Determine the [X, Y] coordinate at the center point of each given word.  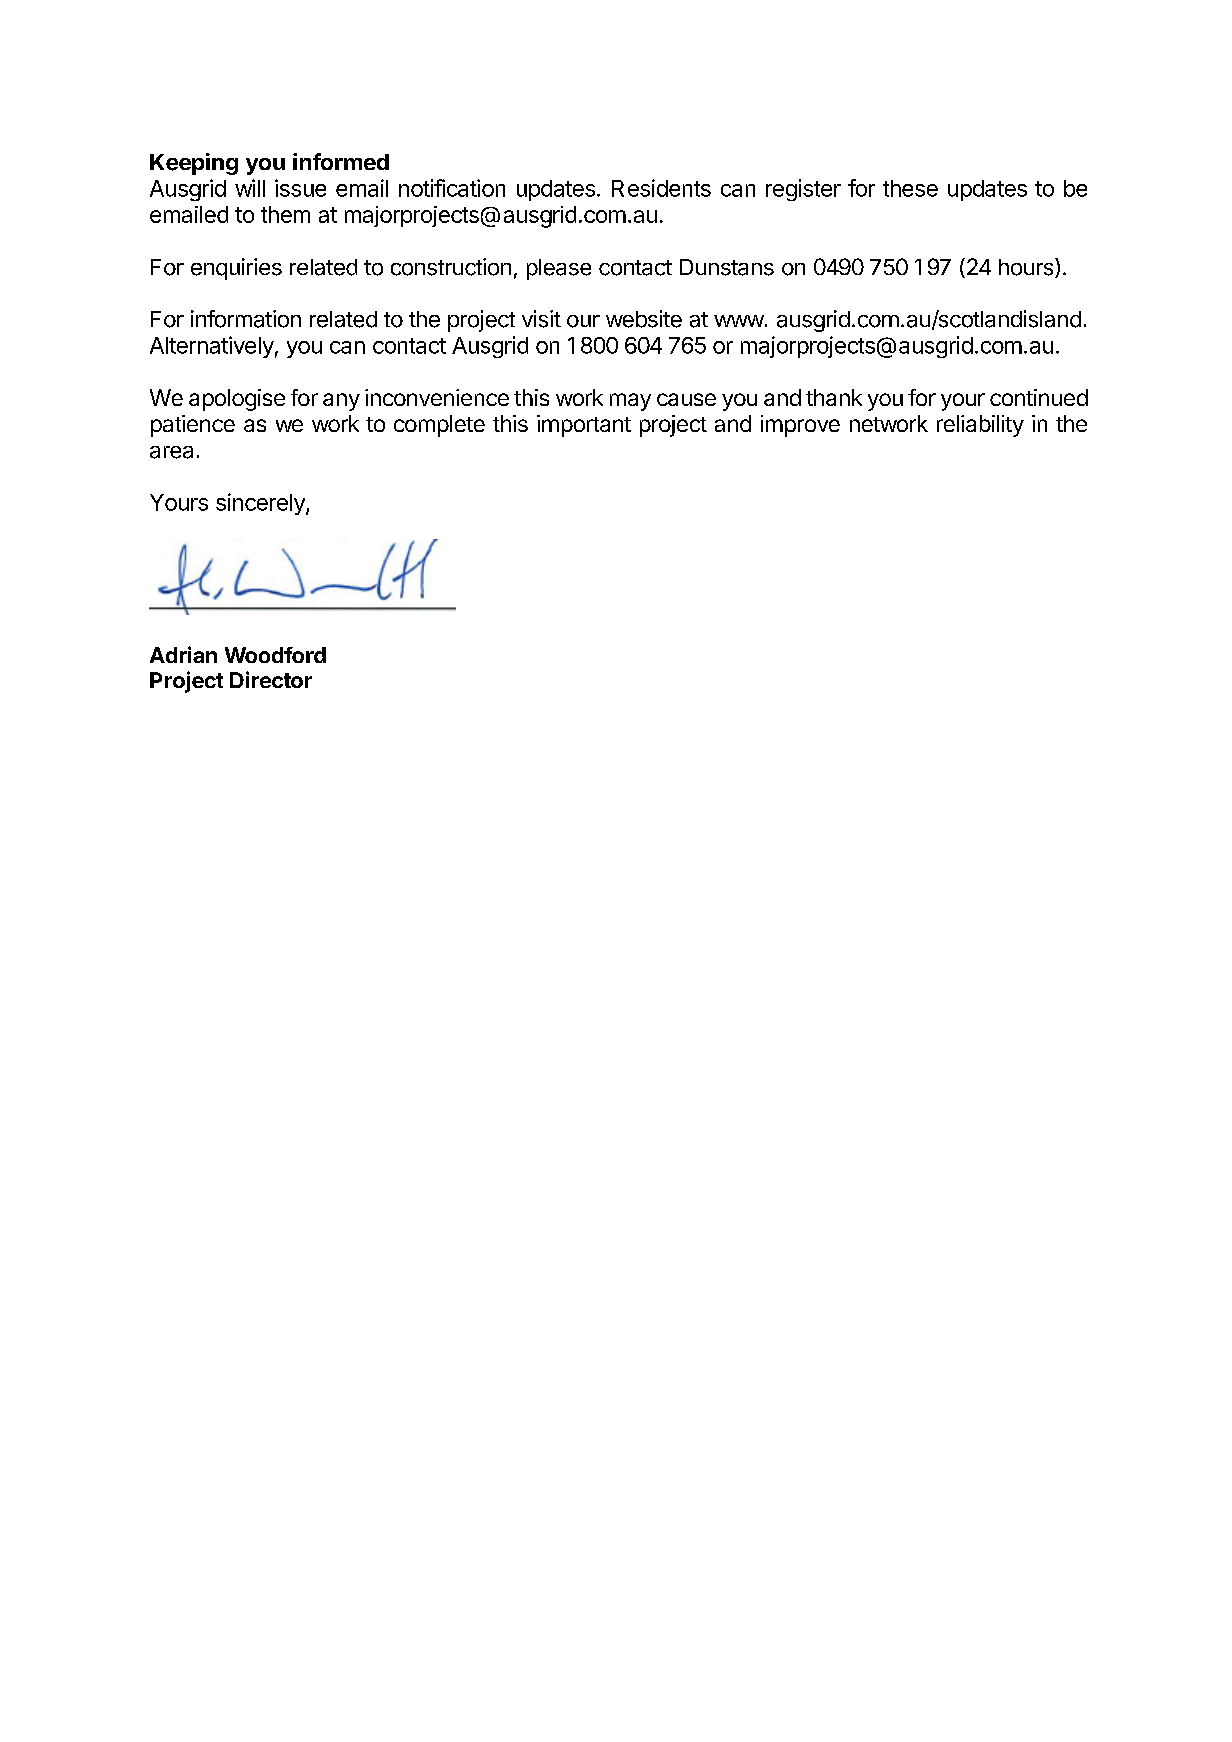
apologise [237, 400]
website [644, 319]
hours [1027, 268]
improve [800, 426]
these [910, 188]
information [246, 319]
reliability [980, 426]
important [584, 426]
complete [439, 426]
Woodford [275, 655]
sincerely [261, 504]
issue [300, 188]
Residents [661, 188]
